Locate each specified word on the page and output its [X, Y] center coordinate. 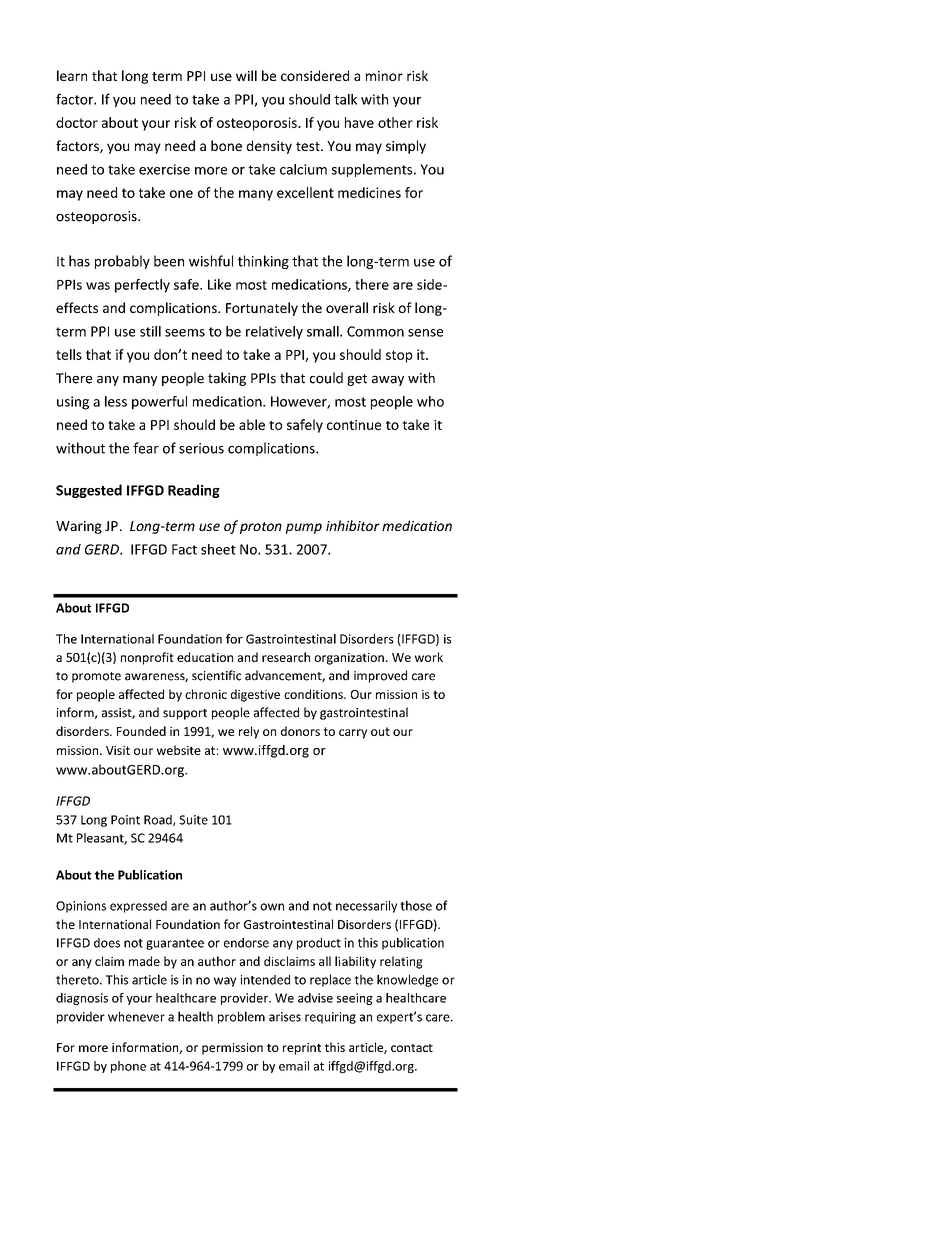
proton [261, 528]
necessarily [366, 906]
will [246, 75]
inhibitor [353, 525]
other [395, 122]
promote [96, 677]
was [98, 286]
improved [380, 676]
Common [375, 331]
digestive [255, 695]
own [272, 907]
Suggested [89, 491]
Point [125, 820]
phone [128, 1067]
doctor [77, 122]
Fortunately [262, 309]
